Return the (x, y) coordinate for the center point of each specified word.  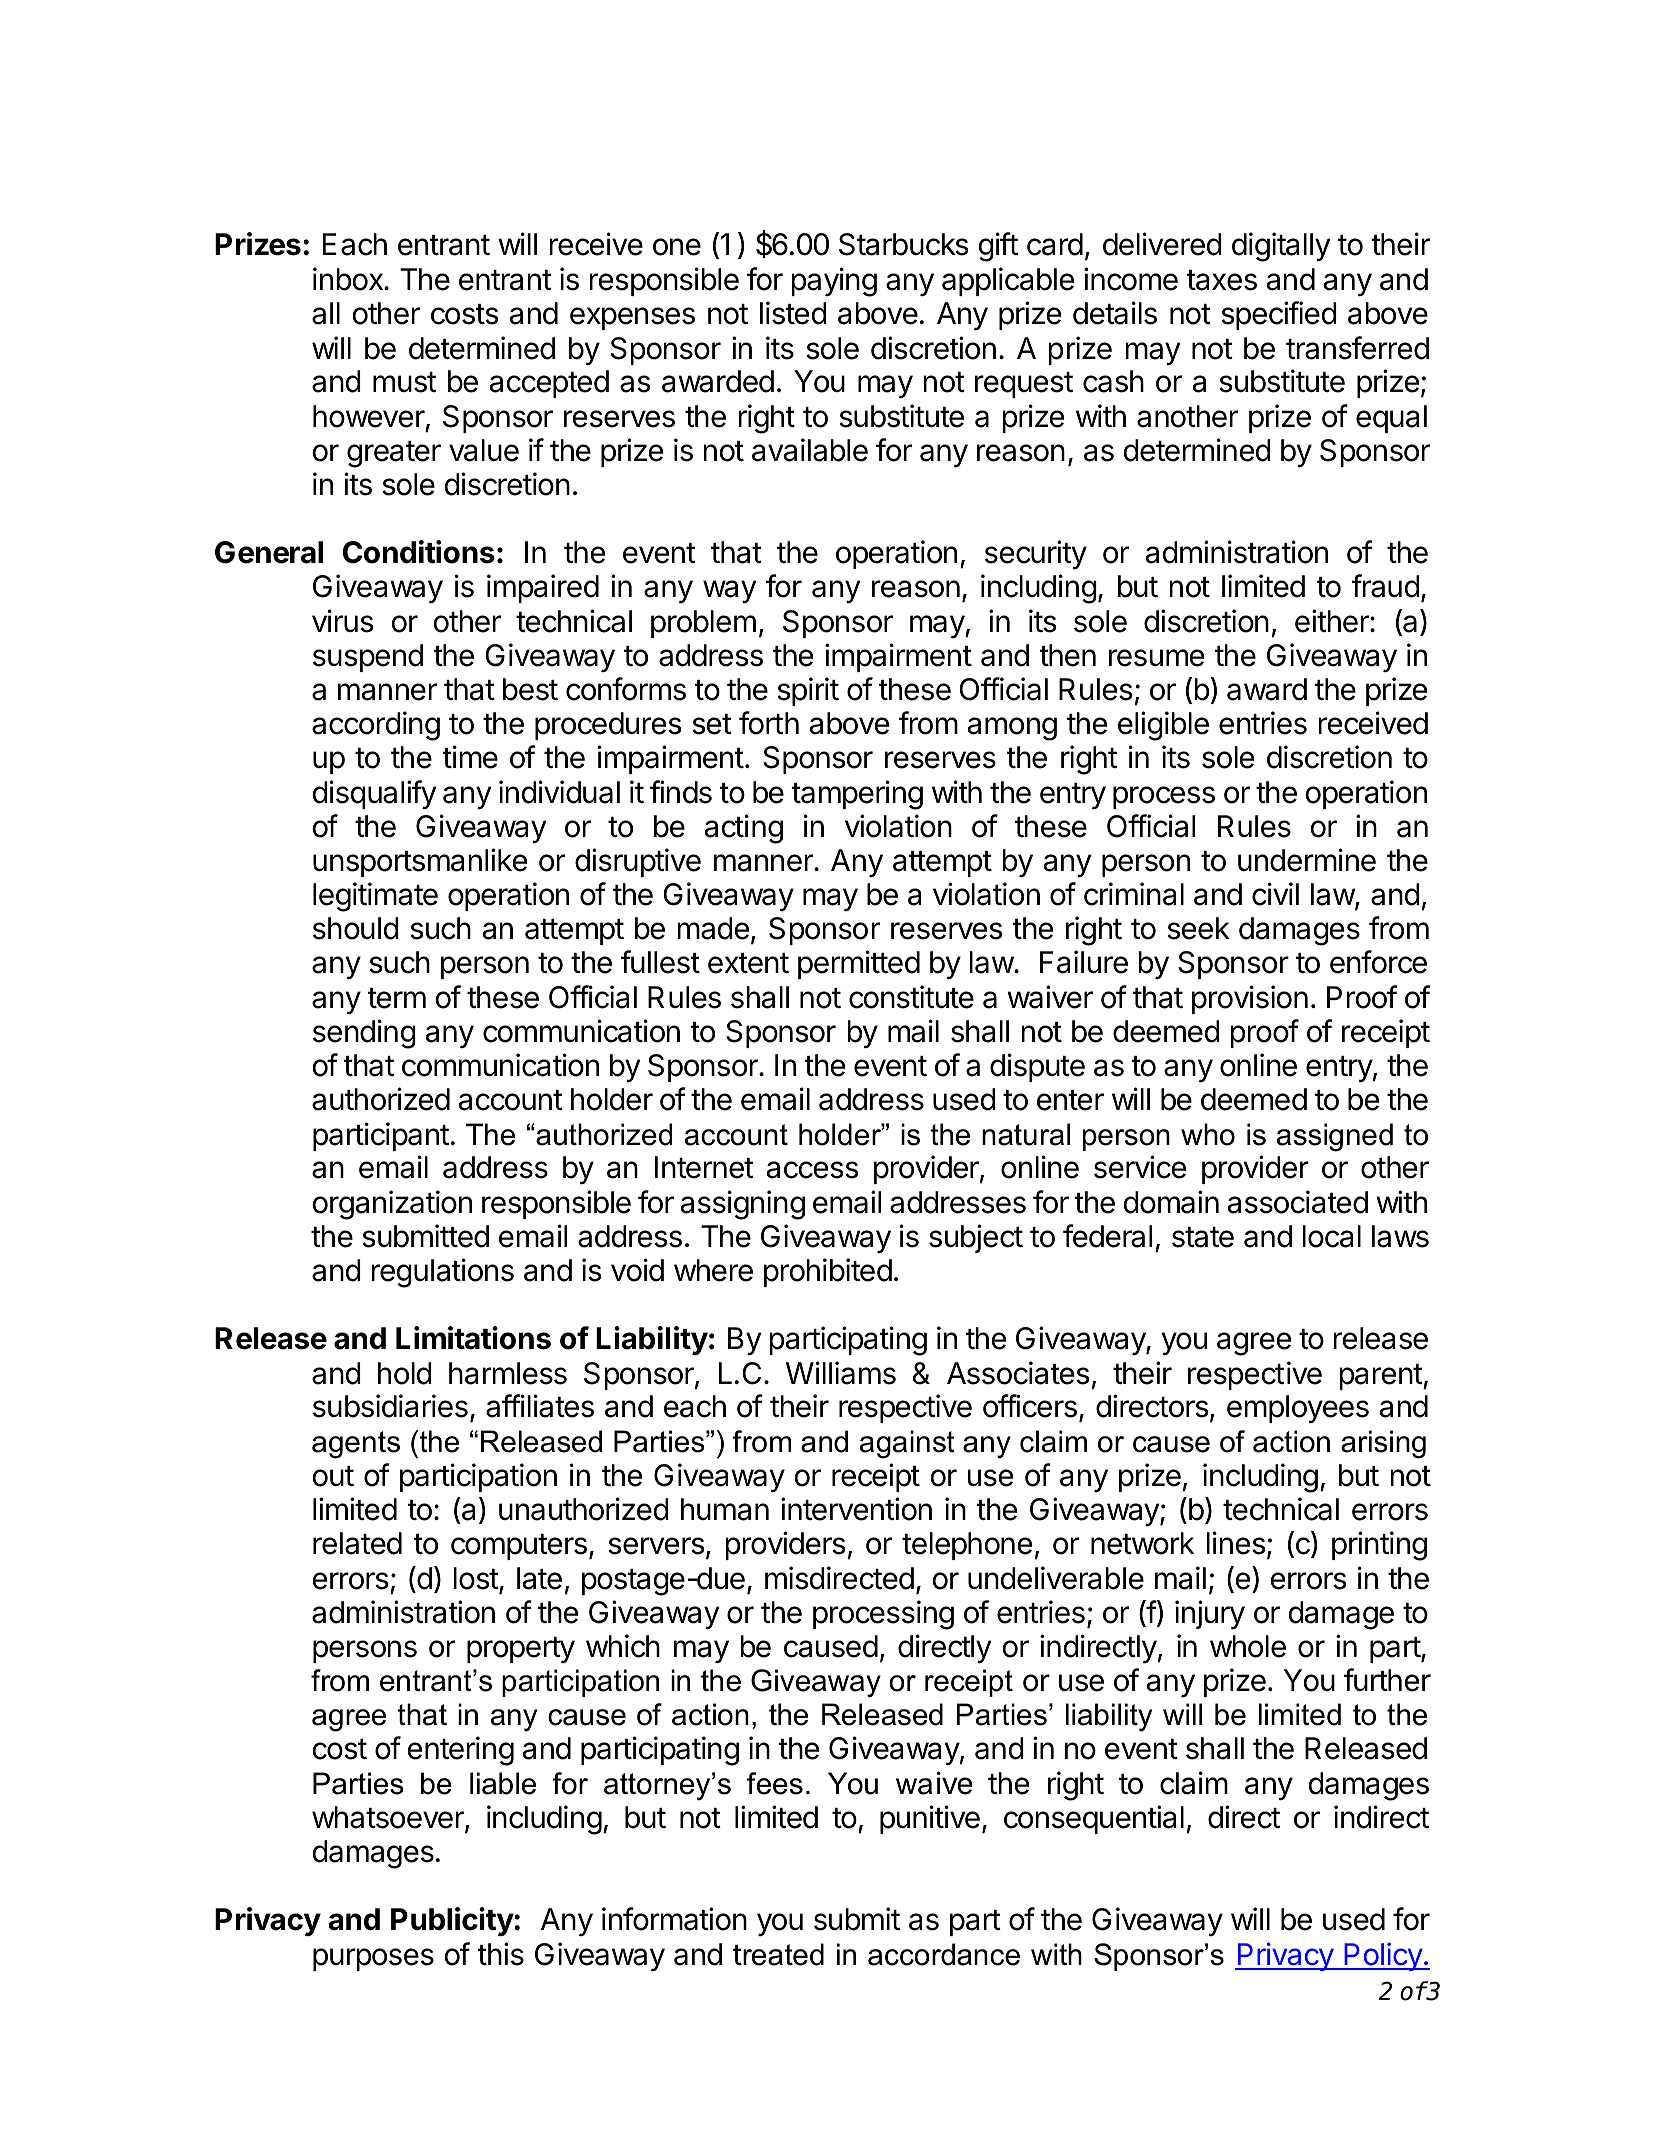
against (907, 1444)
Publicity (453, 1921)
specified (1279, 315)
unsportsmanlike (420, 862)
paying (834, 282)
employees (1298, 1409)
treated (778, 1954)
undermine (1307, 860)
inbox (349, 279)
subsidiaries (390, 1406)
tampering (857, 795)
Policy (1383, 1956)
